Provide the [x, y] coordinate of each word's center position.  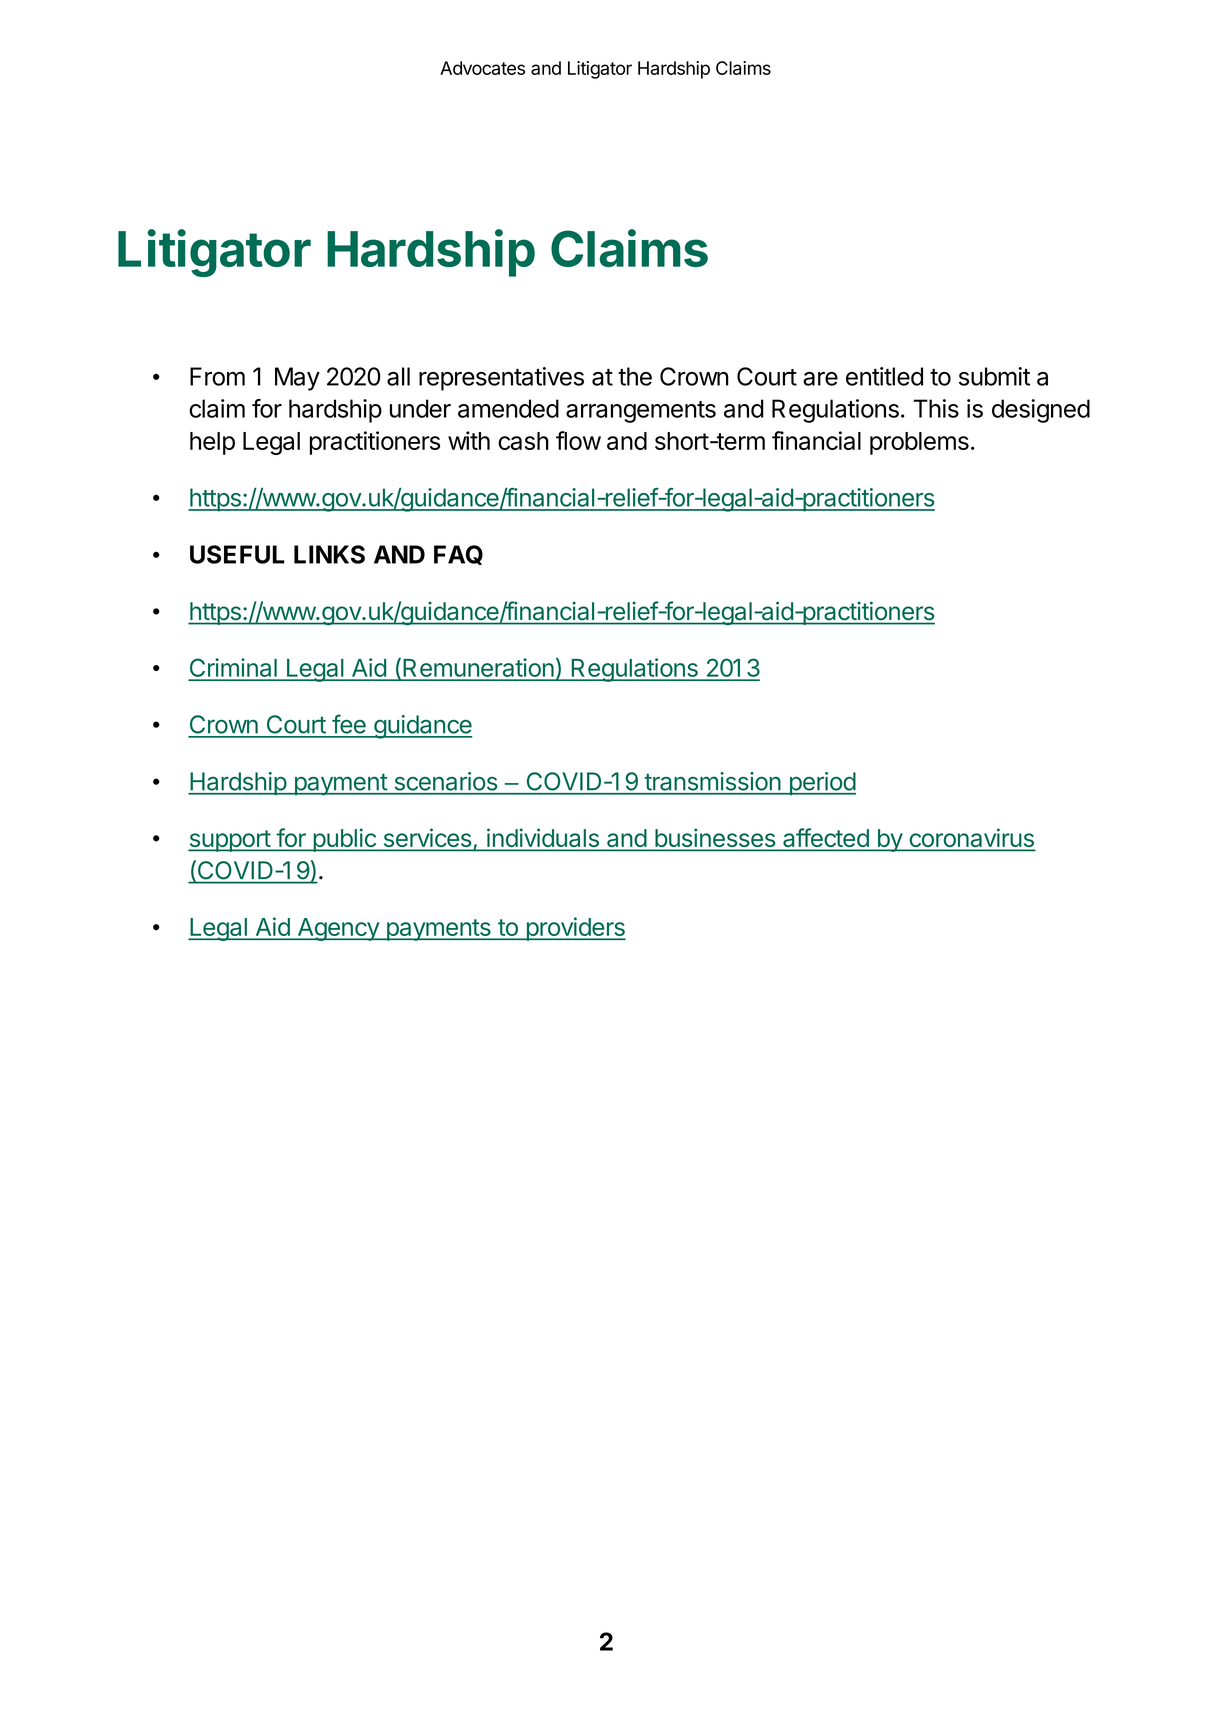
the [635, 376]
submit [994, 376]
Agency [338, 929]
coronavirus [971, 839]
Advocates [482, 68]
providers [575, 929]
